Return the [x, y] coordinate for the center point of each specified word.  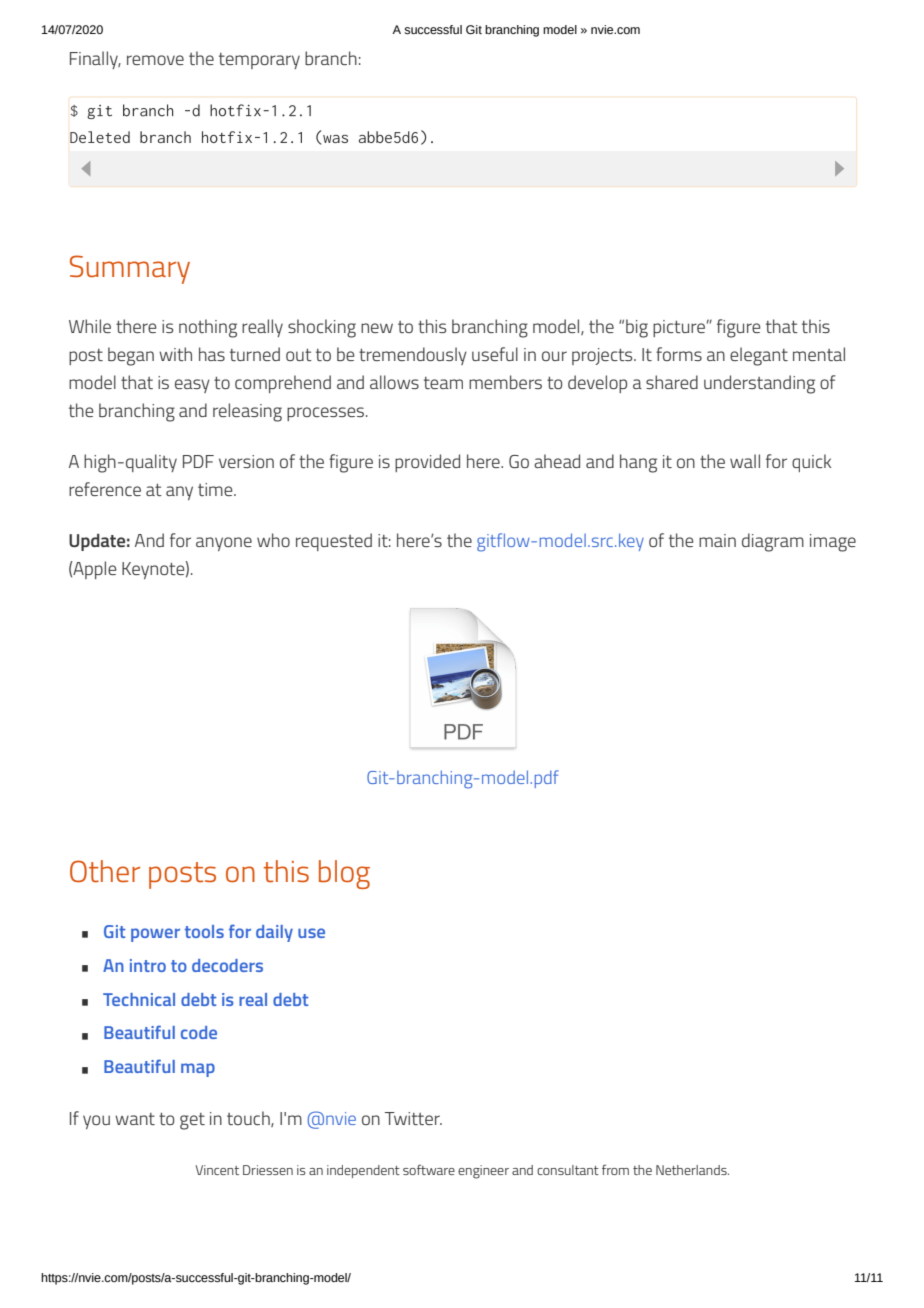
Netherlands [692, 1170]
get [192, 1121]
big [637, 328]
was [335, 139]
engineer [483, 1172]
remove [155, 60]
